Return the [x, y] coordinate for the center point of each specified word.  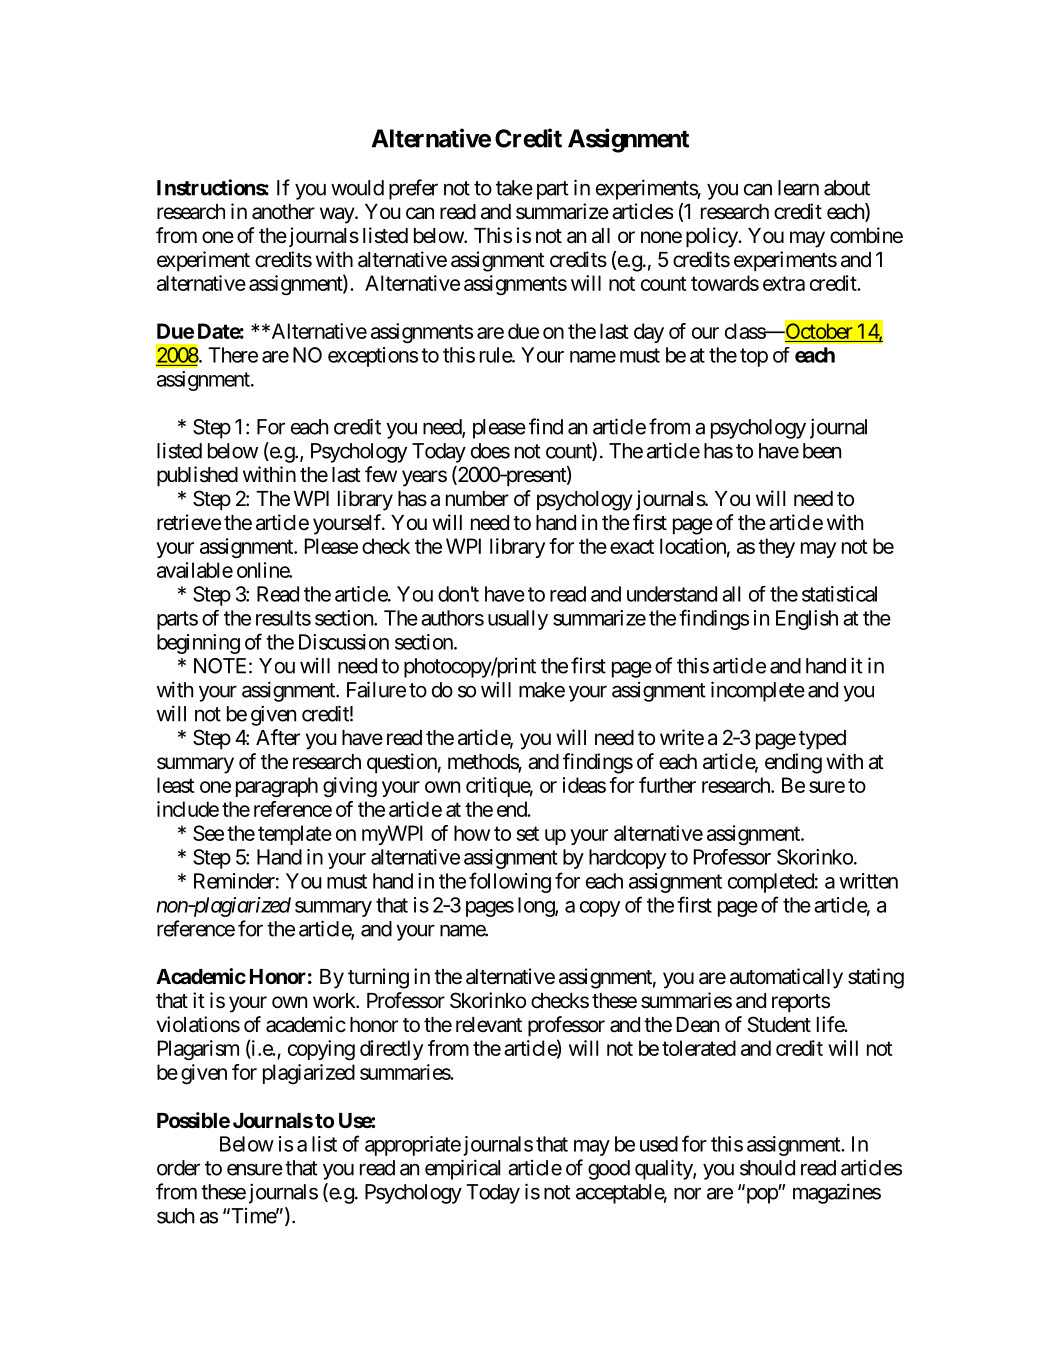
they [776, 548]
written [868, 881]
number [477, 499]
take [514, 188]
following [510, 882]
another [283, 212]
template [295, 835]
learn [798, 188]
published [197, 476]
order [178, 1168]
